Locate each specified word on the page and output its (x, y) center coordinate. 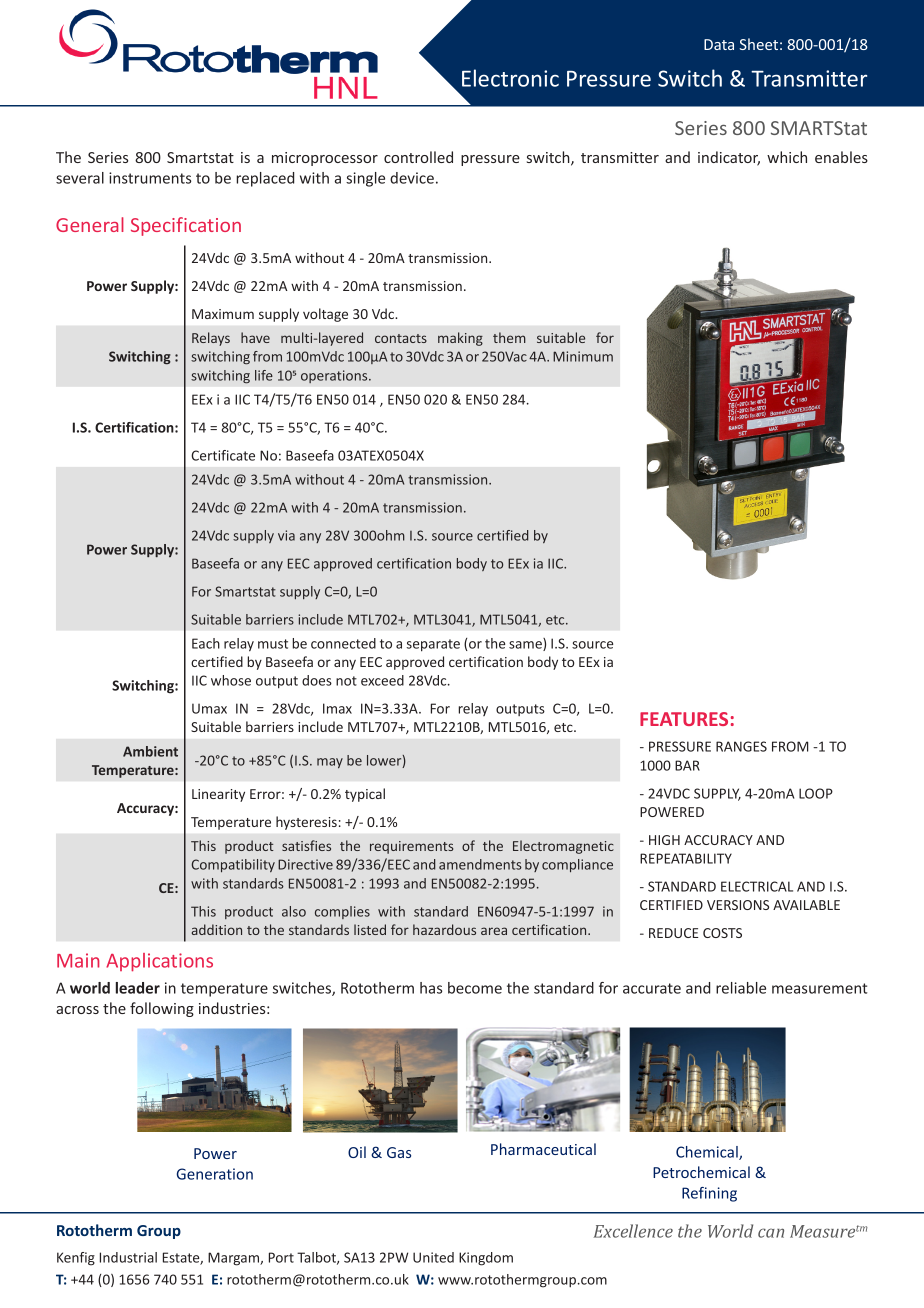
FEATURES (684, 719)
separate (433, 645)
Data (719, 44)
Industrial (128, 1257)
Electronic (510, 78)
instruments (150, 178)
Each (206, 643)
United (433, 1257)
